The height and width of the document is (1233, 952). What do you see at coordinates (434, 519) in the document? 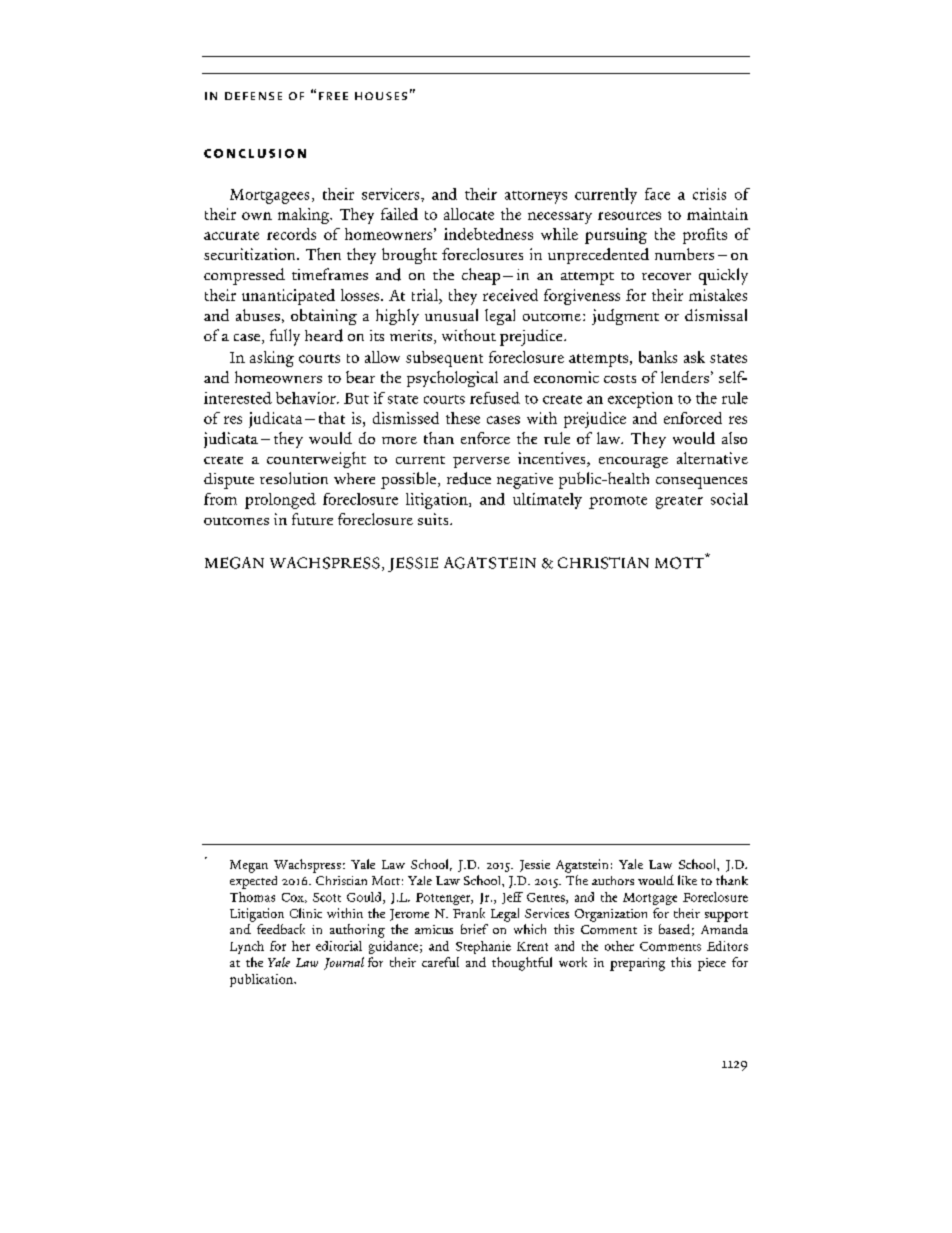
I see `suits` at bounding box center [434, 519].
